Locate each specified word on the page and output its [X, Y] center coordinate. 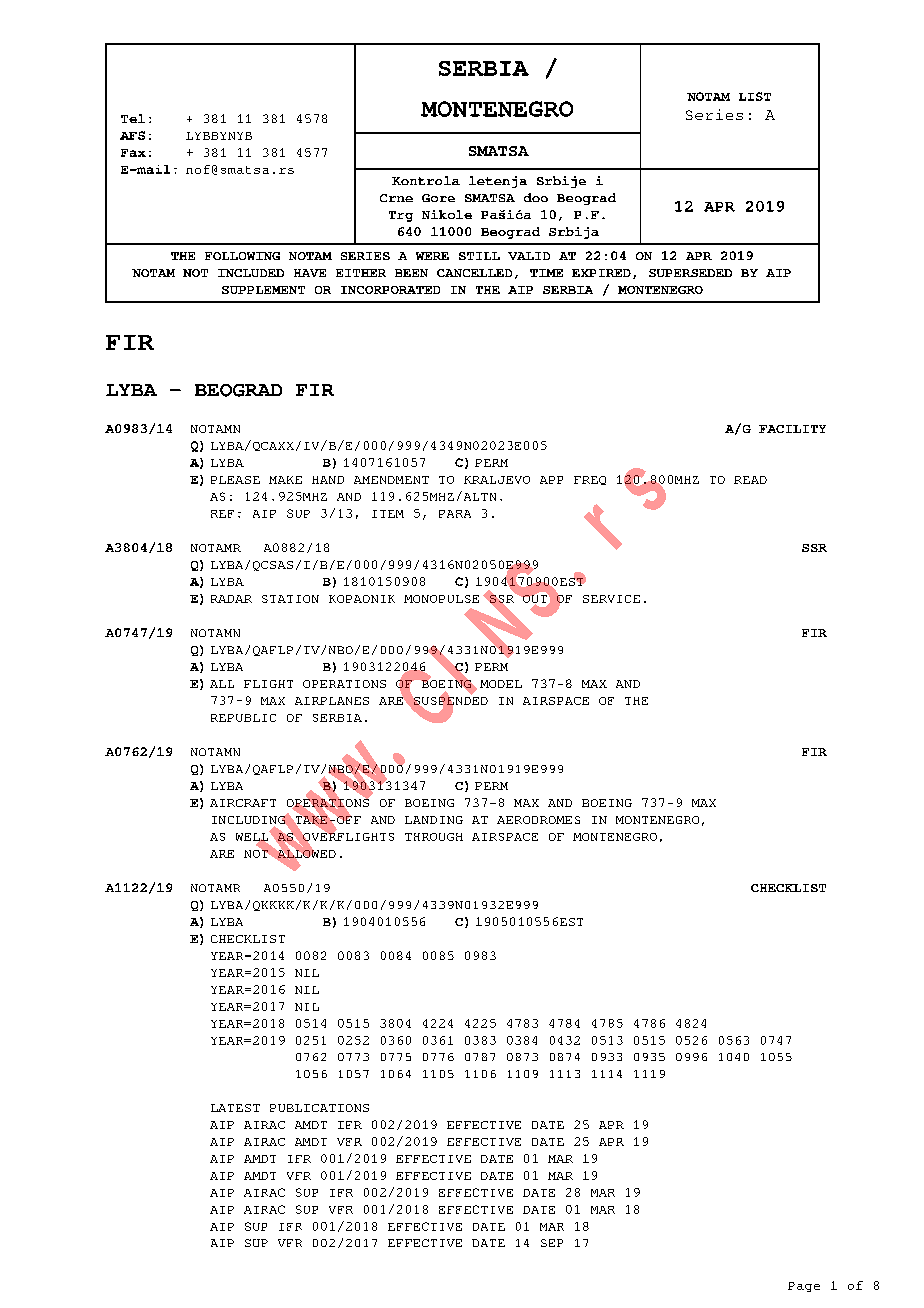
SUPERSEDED [690, 273]
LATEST [235, 1108]
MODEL [501, 684]
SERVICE [611, 599]
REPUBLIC [243, 718]
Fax [133, 153]
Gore [438, 198]
